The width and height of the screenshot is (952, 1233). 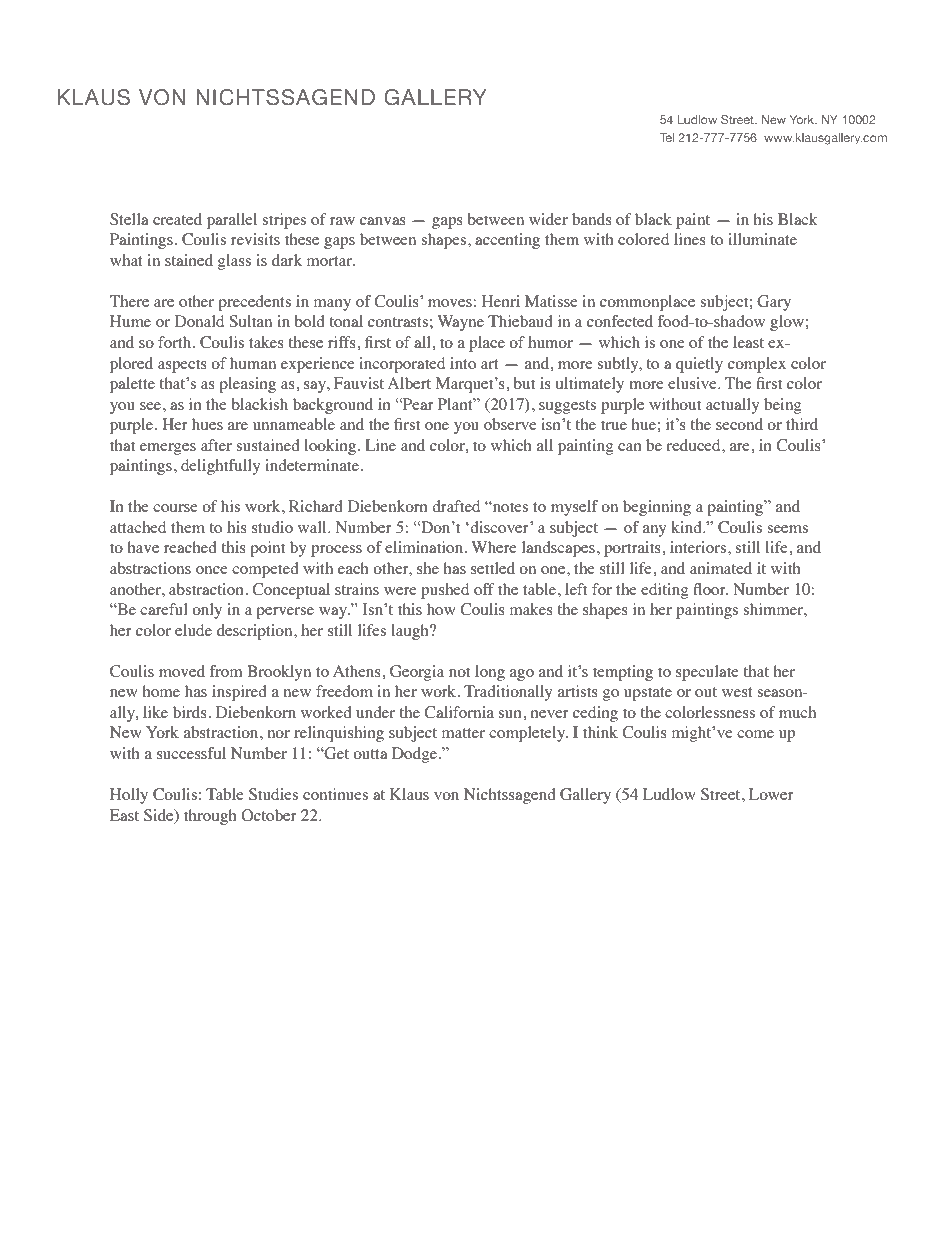 What do you see at coordinates (762, 239) in the screenshot?
I see `illuminate` at bounding box center [762, 239].
